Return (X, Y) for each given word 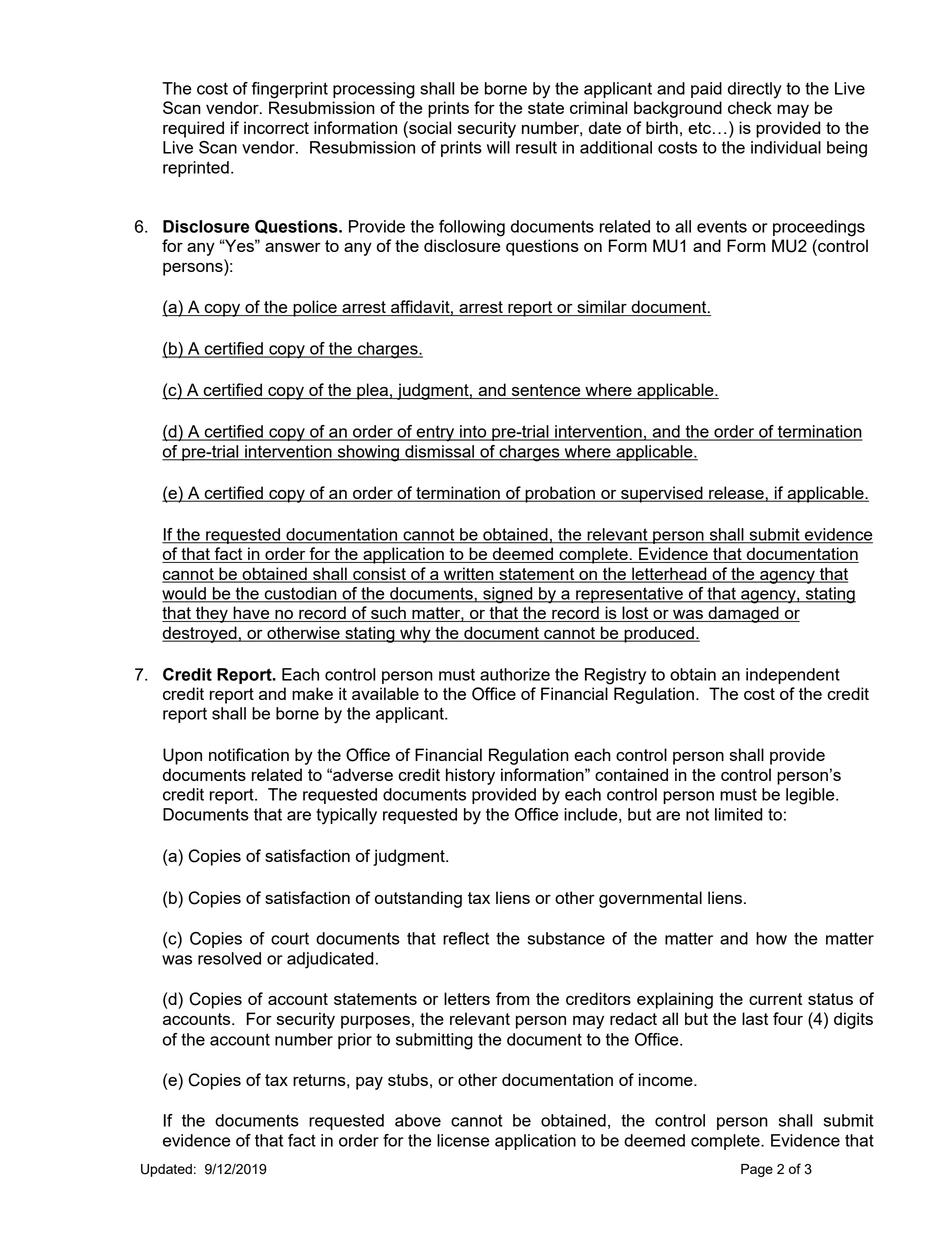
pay (369, 1083)
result (536, 147)
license (463, 1140)
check (750, 107)
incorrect (276, 127)
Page (757, 1170)
